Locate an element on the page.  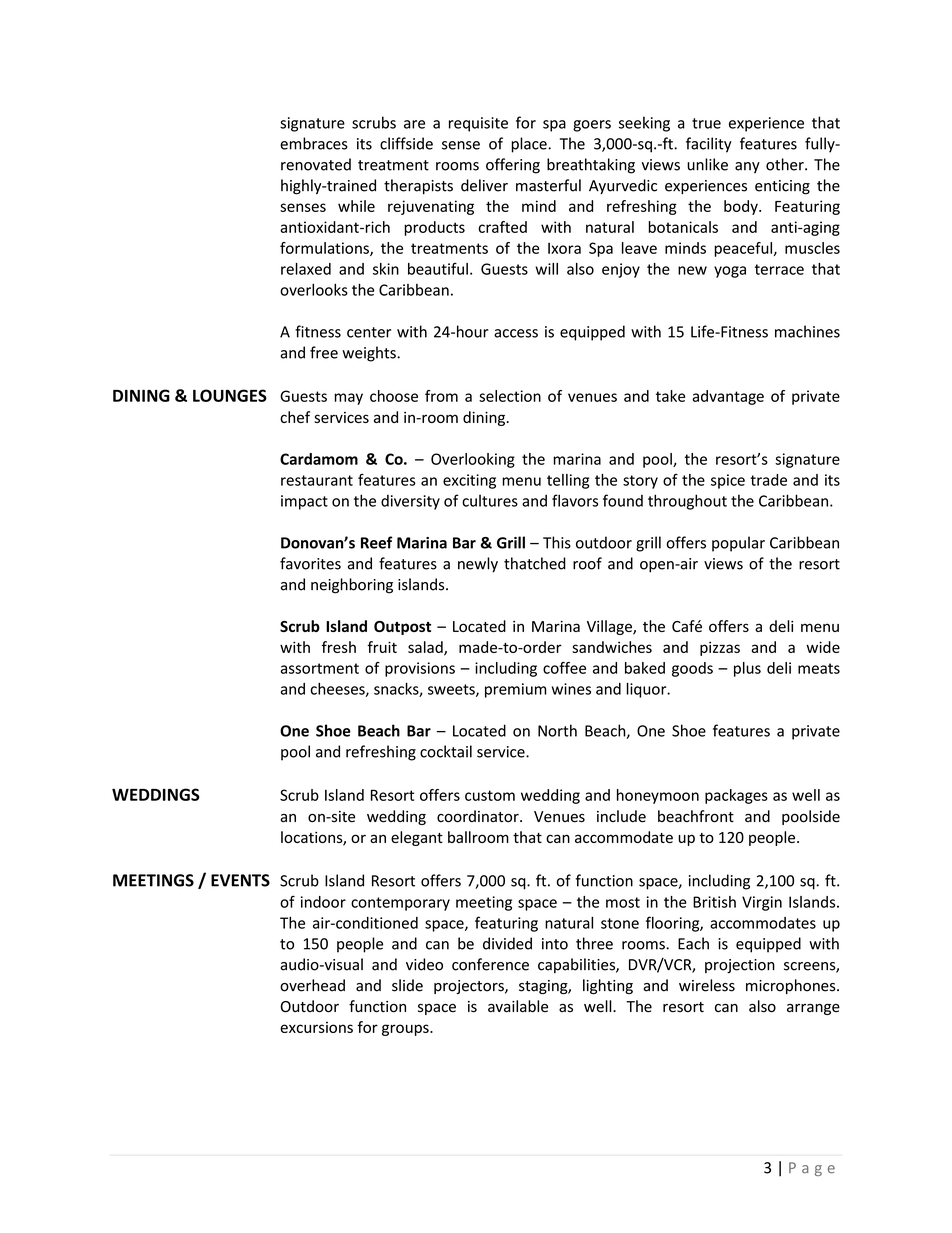
advantage is located at coordinates (728, 397).
